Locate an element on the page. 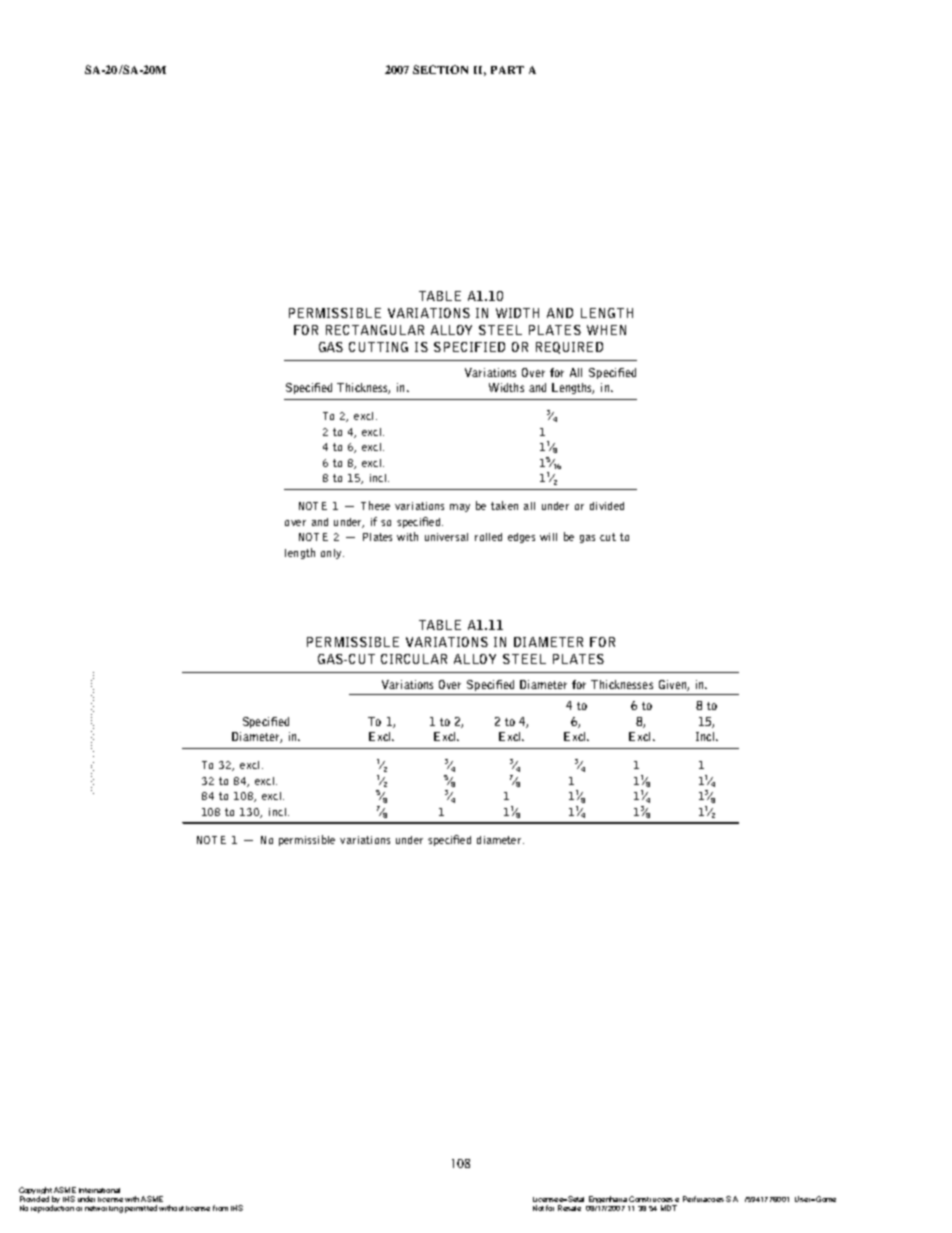 This document has height=1233, width=952. will is located at coordinates (548, 537).
